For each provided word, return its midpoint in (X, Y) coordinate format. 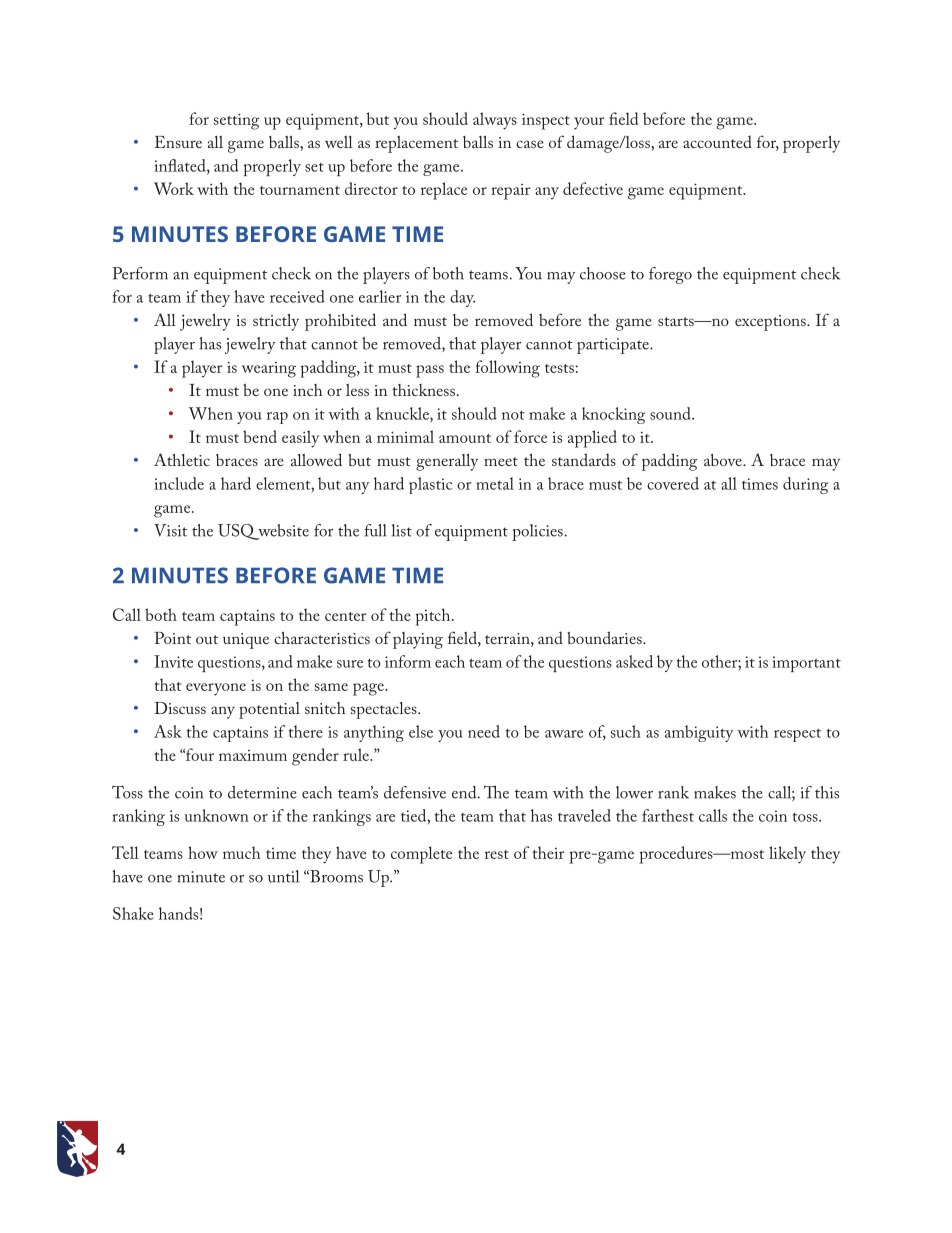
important (806, 664)
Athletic (182, 459)
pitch (434, 617)
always (495, 121)
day (462, 298)
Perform (140, 273)
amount (465, 438)
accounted (717, 141)
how (203, 852)
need (484, 731)
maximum (253, 755)
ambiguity (699, 733)
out (207, 639)
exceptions (771, 323)
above (724, 460)
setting (236, 121)
